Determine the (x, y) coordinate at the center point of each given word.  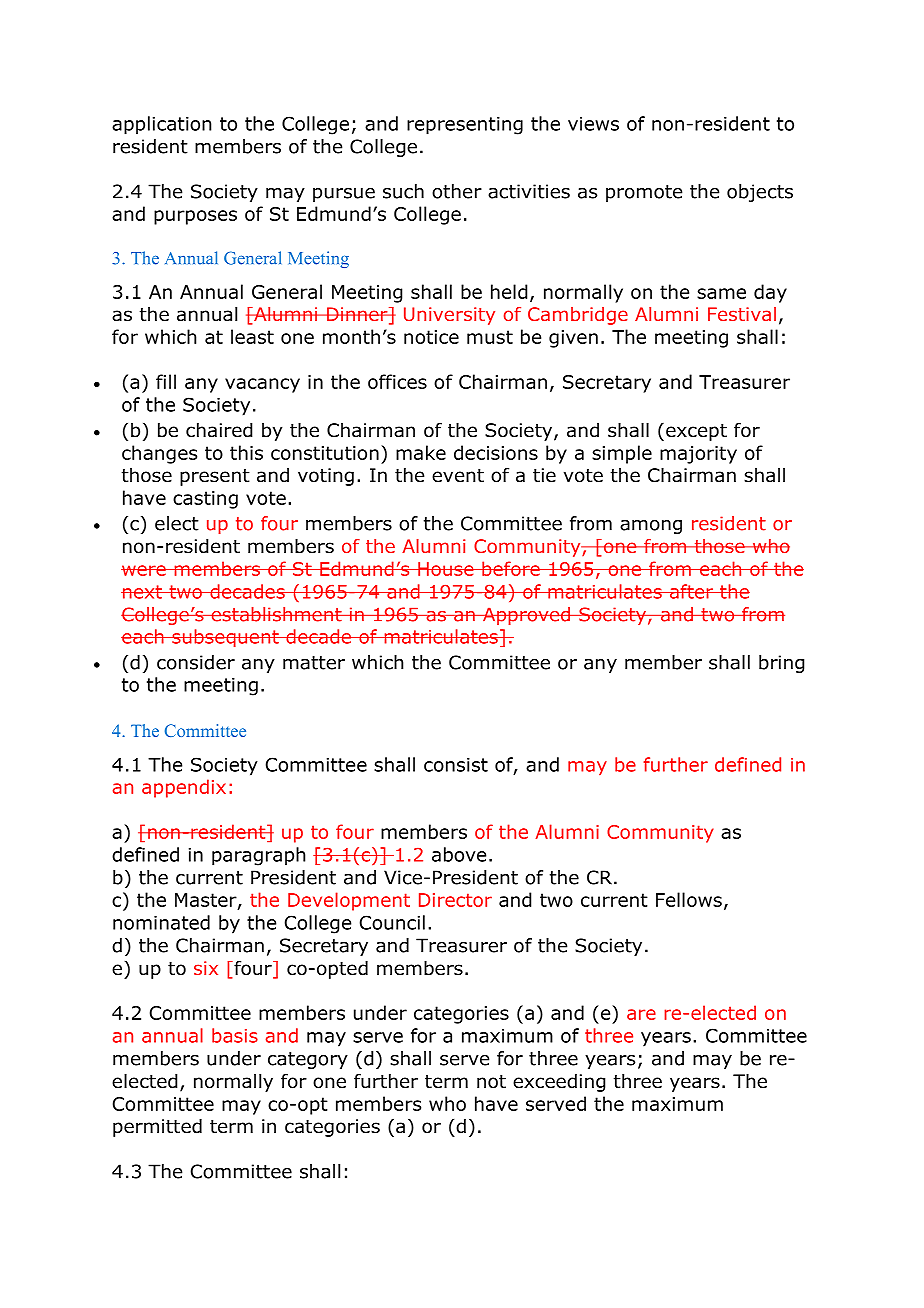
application (161, 125)
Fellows (689, 899)
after (691, 591)
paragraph (258, 856)
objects (760, 193)
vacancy (262, 385)
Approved (526, 616)
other (457, 191)
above (459, 854)
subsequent (225, 638)
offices (397, 381)
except (696, 432)
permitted (157, 1128)
